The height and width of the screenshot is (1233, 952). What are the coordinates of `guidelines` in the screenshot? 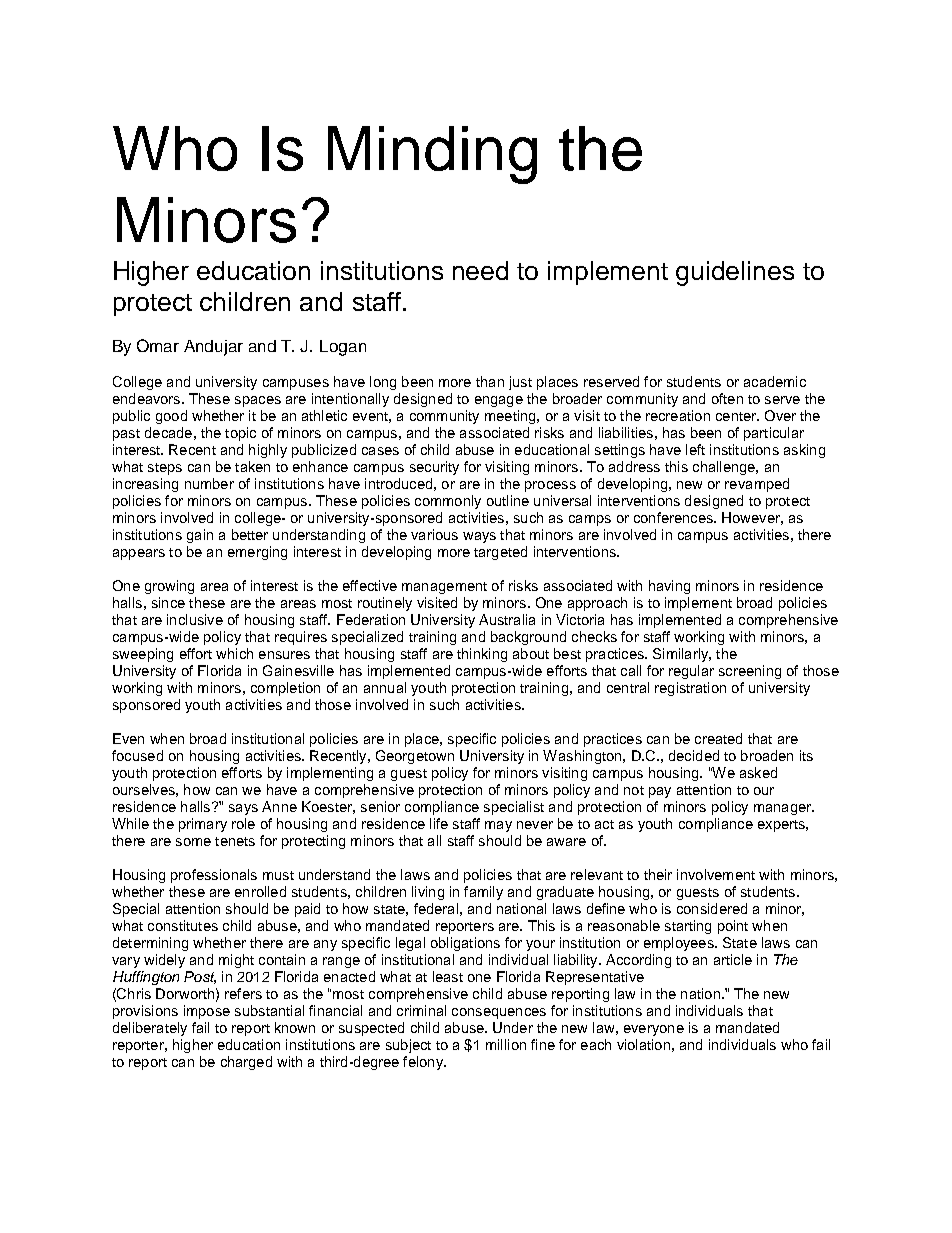 It's located at (735, 273).
